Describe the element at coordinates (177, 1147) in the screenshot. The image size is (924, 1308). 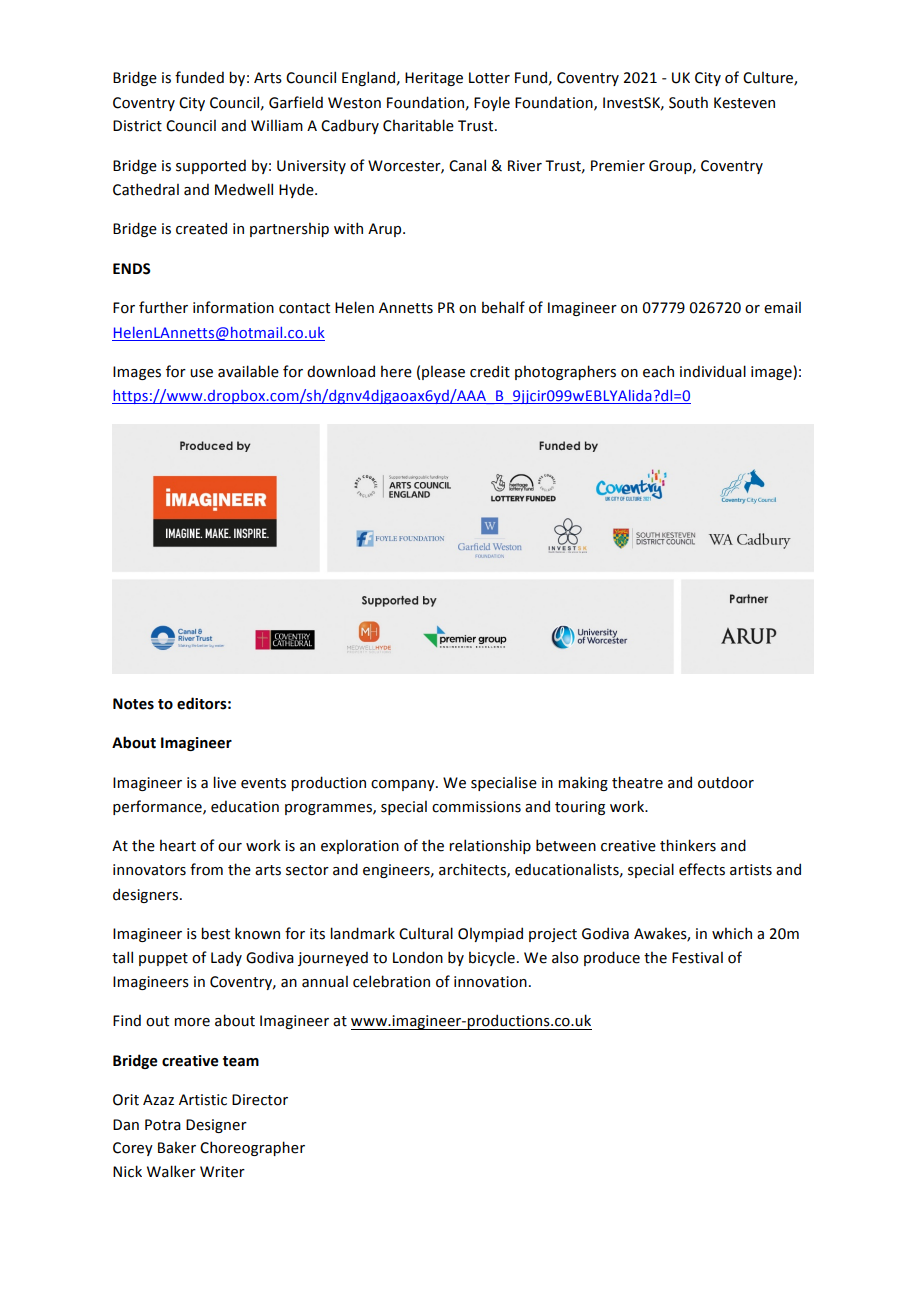
I see `Baker` at that location.
